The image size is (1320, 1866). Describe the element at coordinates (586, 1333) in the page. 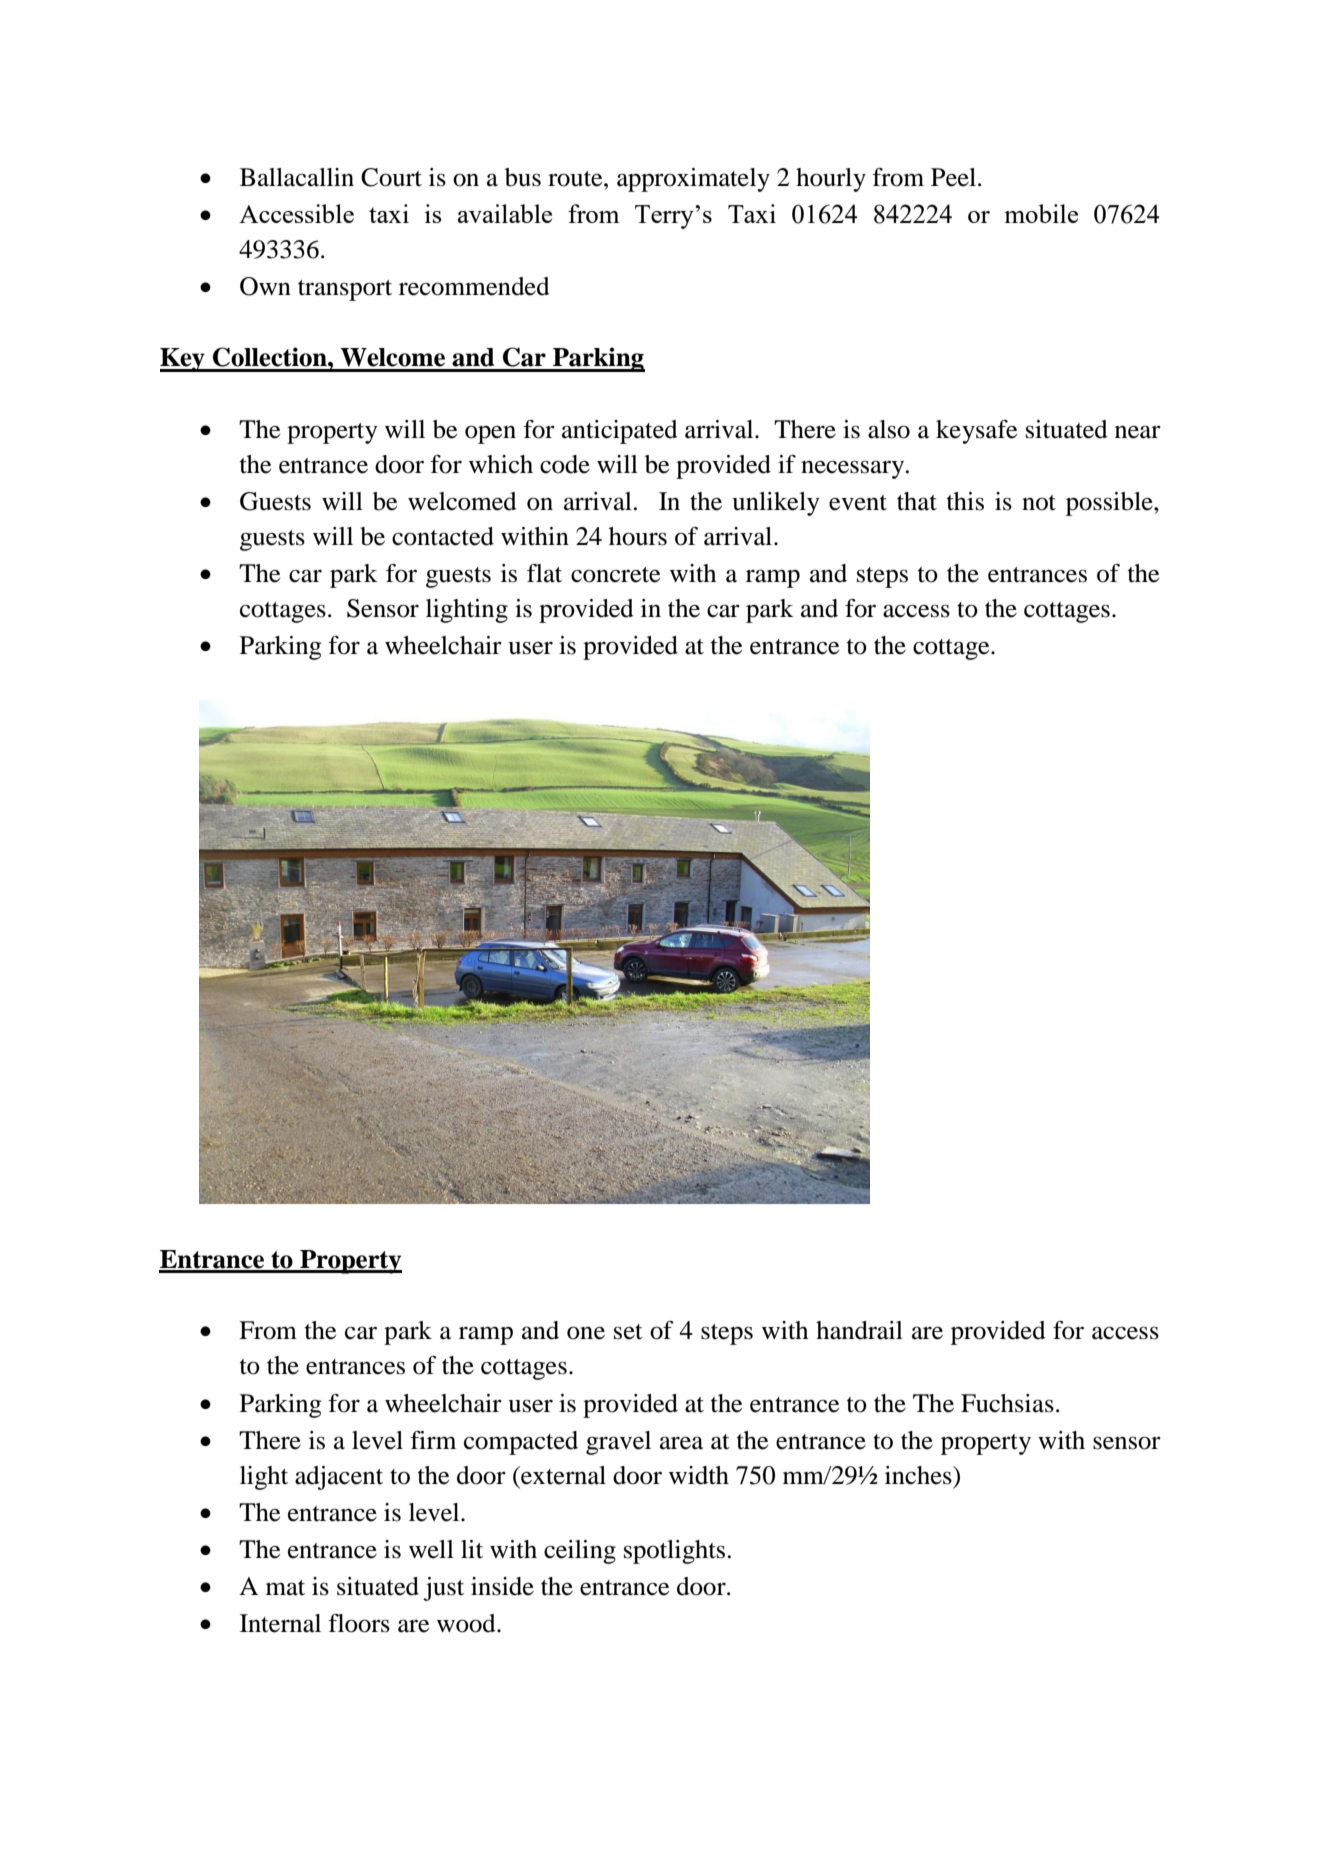

I see `one` at that location.
